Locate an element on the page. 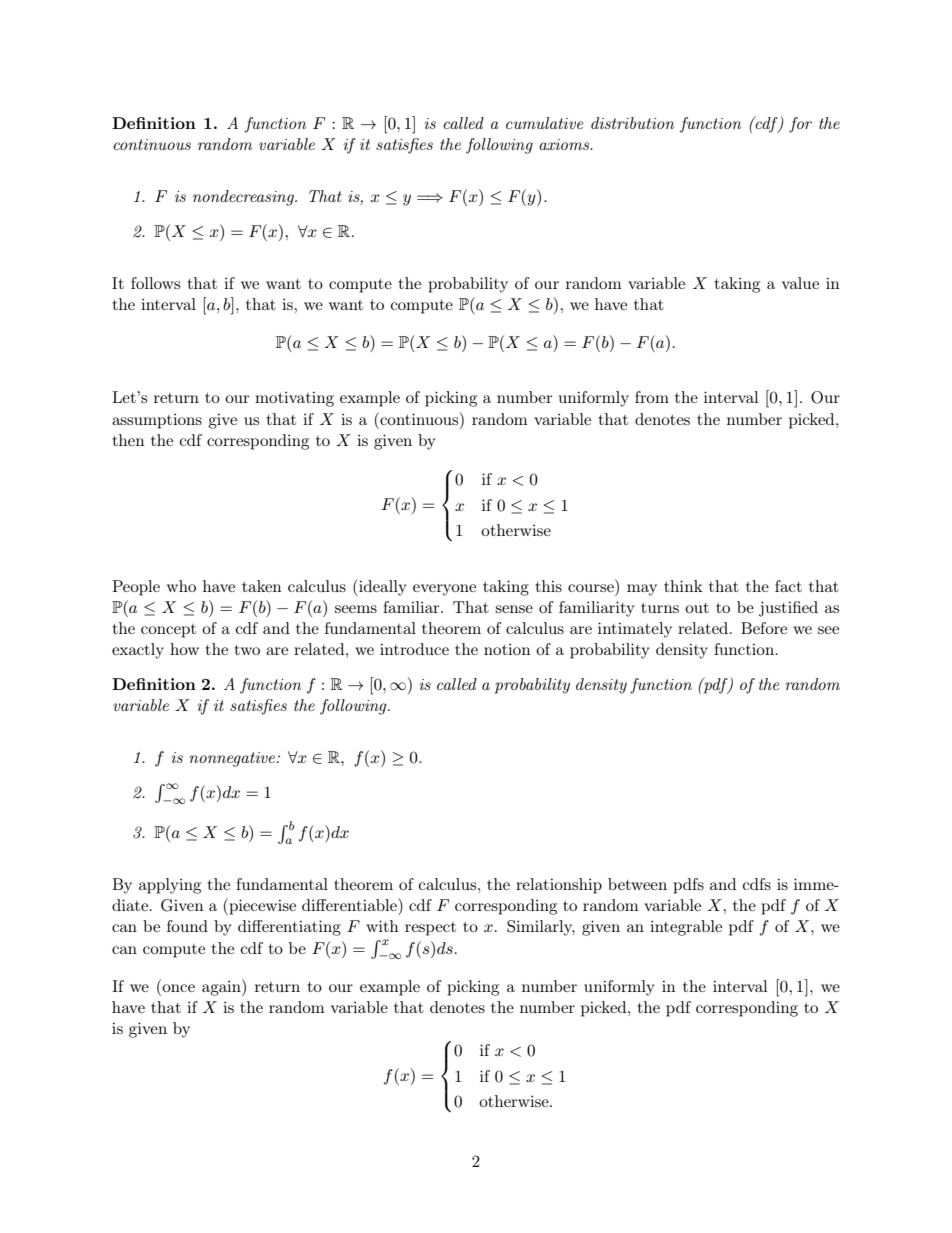 The width and height of the image is (952, 1233). everyone is located at coordinates (444, 590).
